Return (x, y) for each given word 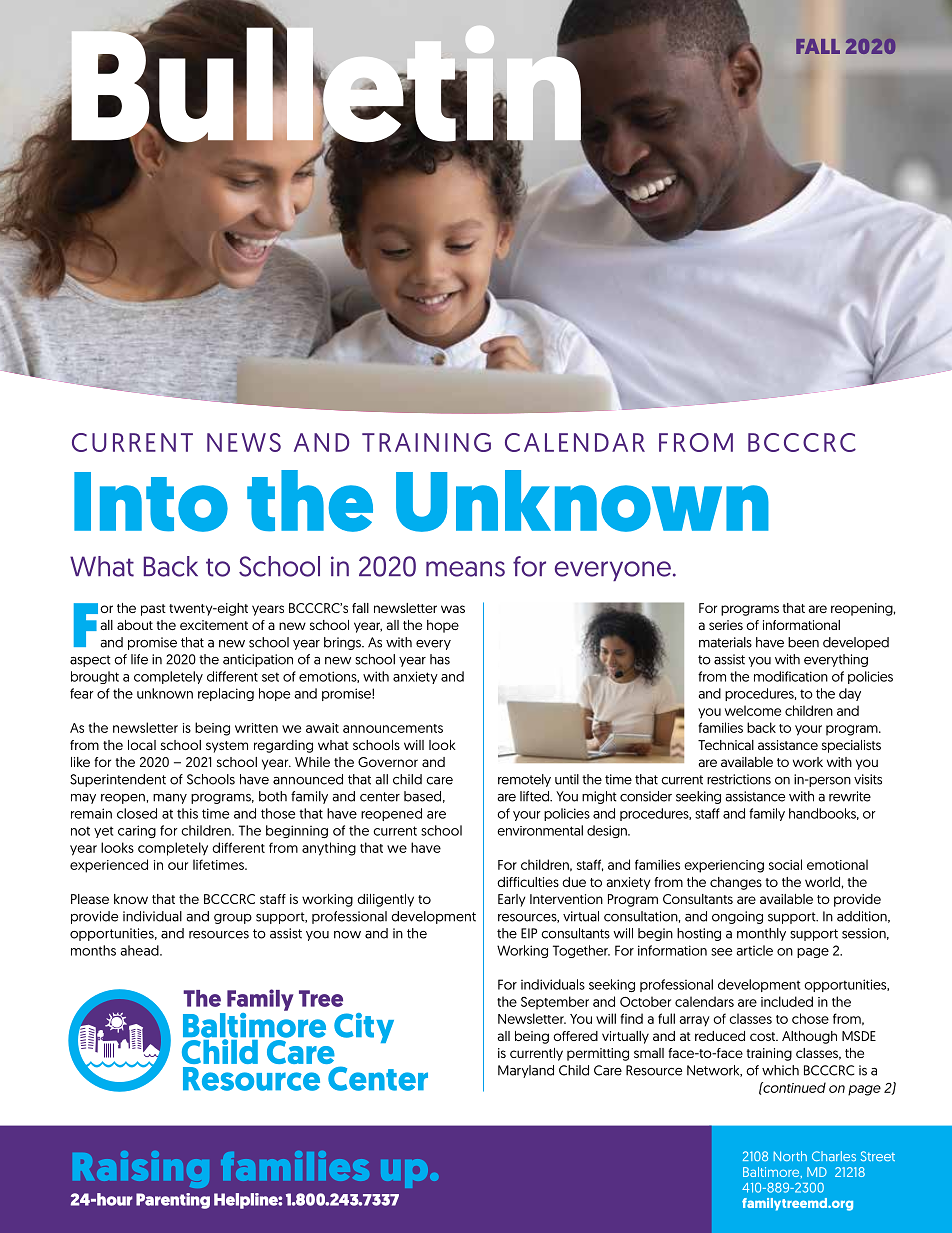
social (785, 864)
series (726, 625)
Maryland (526, 1071)
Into (151, 502)
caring (137, 831)
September (555, 1003)
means (465, 569)
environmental (540, 830)
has (440, 659)
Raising (141, 1169)
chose (810, 1018)
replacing (226, 694)
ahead (140, 950)
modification (791, 676)
